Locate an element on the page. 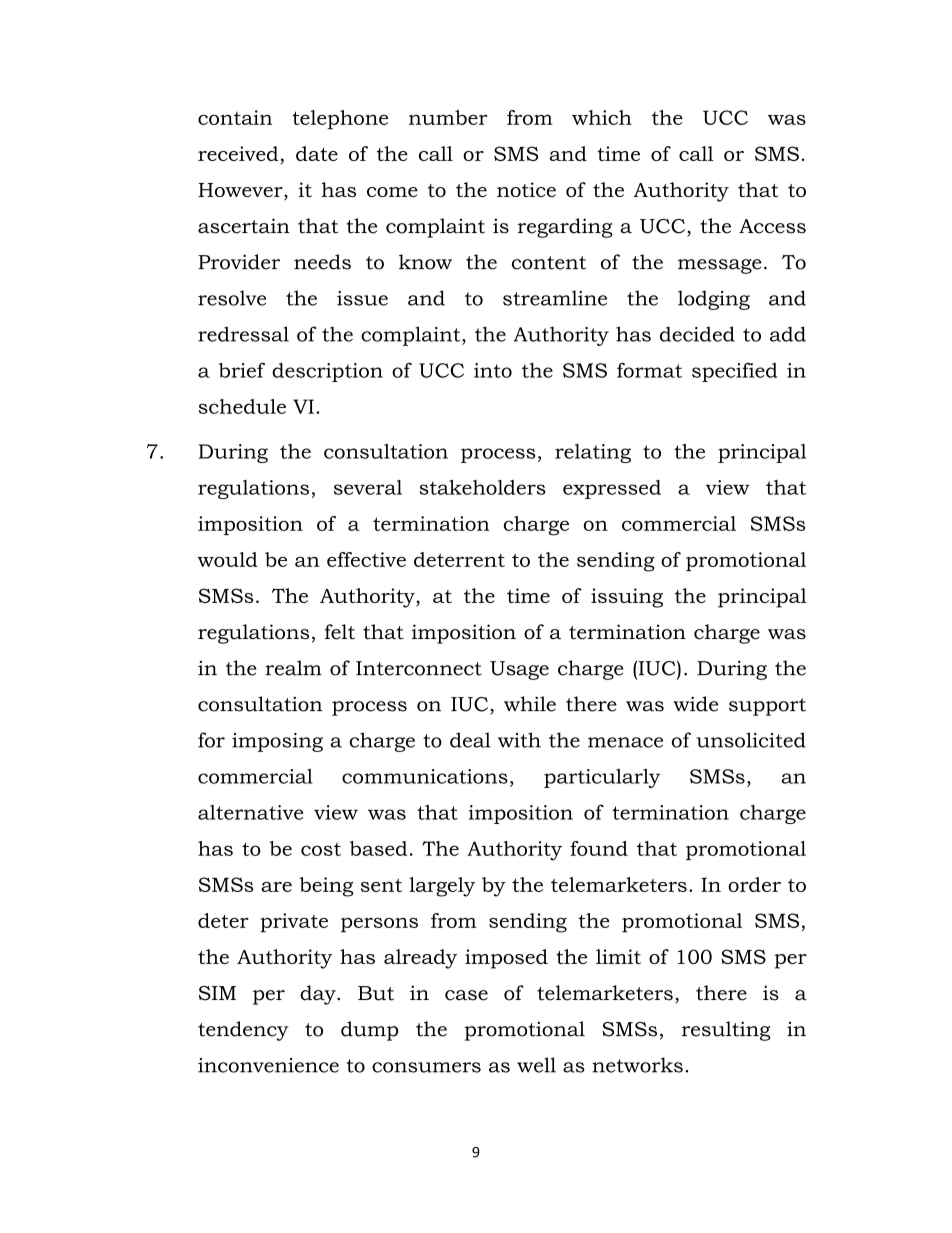  well is located at coordinates (536, 1065).
